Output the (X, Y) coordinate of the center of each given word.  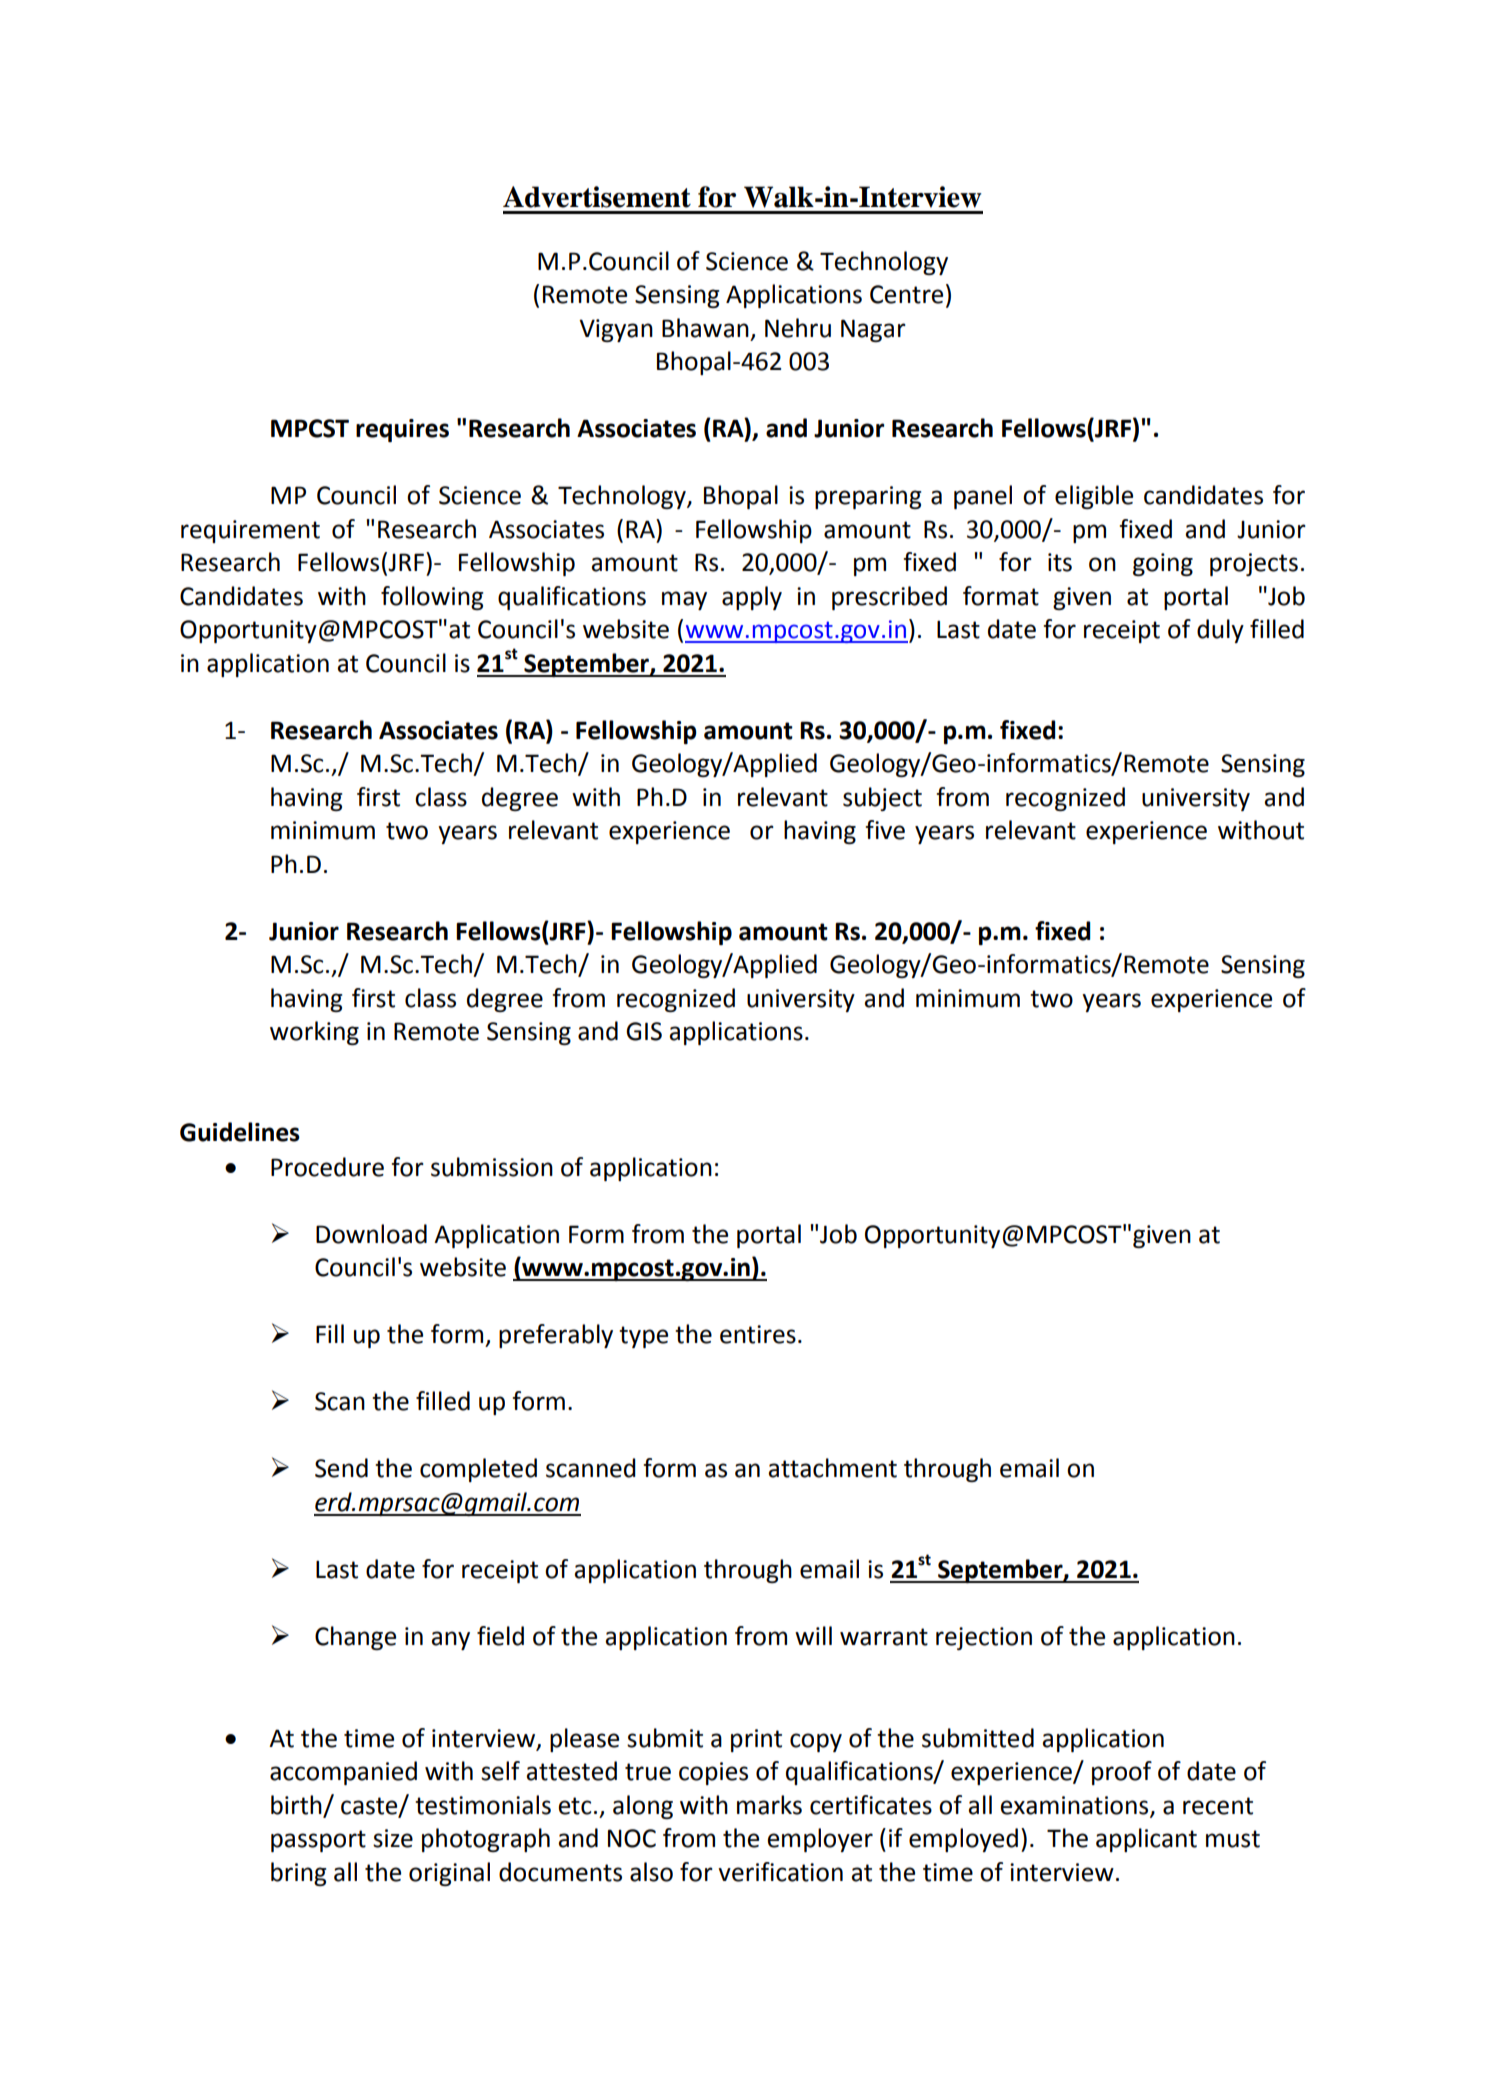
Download (371, 1234)
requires (402, 430)
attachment (832, 1468)
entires (758, 1334)
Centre (906, 294)
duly (1220, 631)
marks (769, 1805)
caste (370, 1806)
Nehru (798, 328)
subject (882, 799)
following (432, 598)
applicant (1146, 1840)
